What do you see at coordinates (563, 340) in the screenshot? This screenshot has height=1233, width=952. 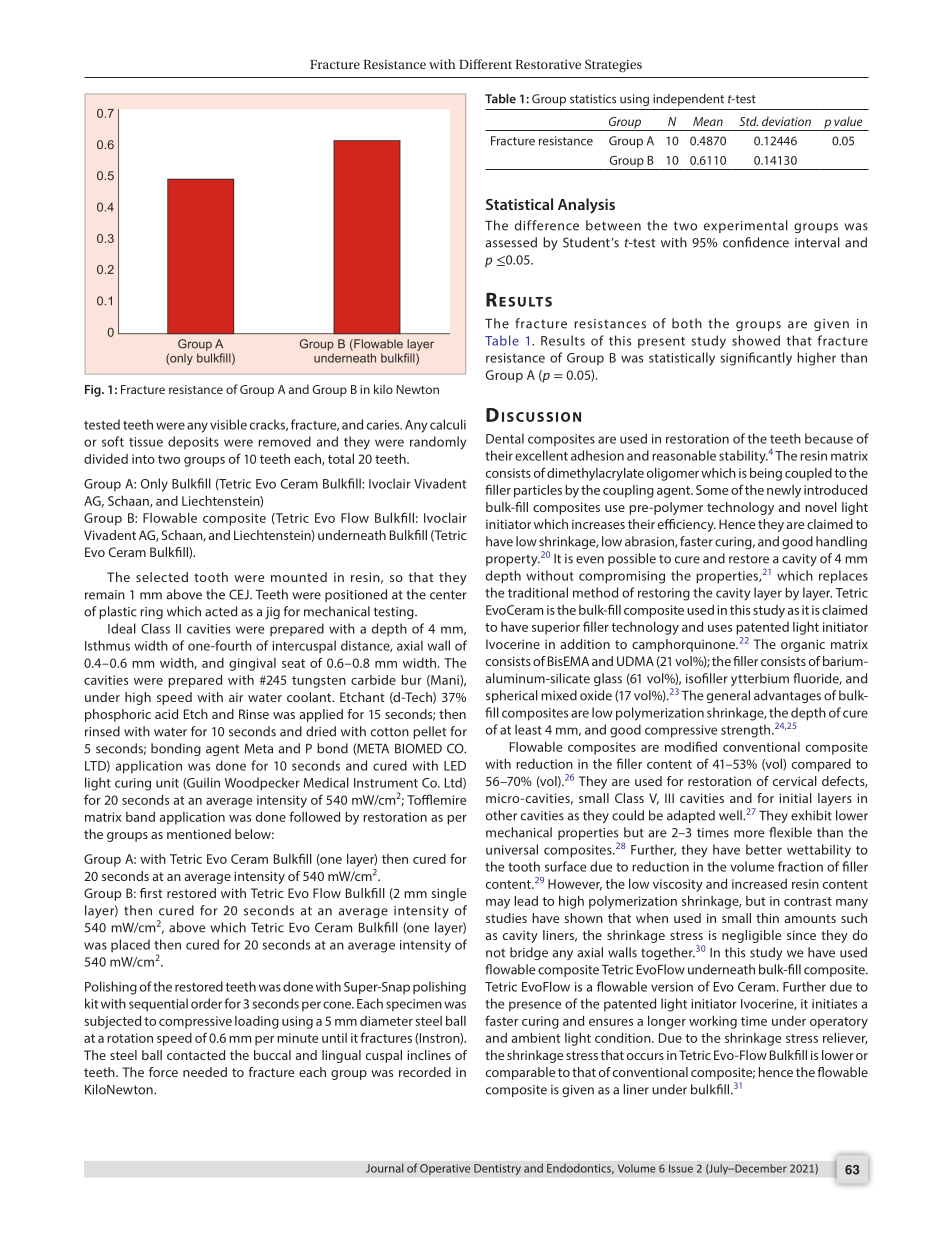 I see `Results` at bounding box center [563, 340].
